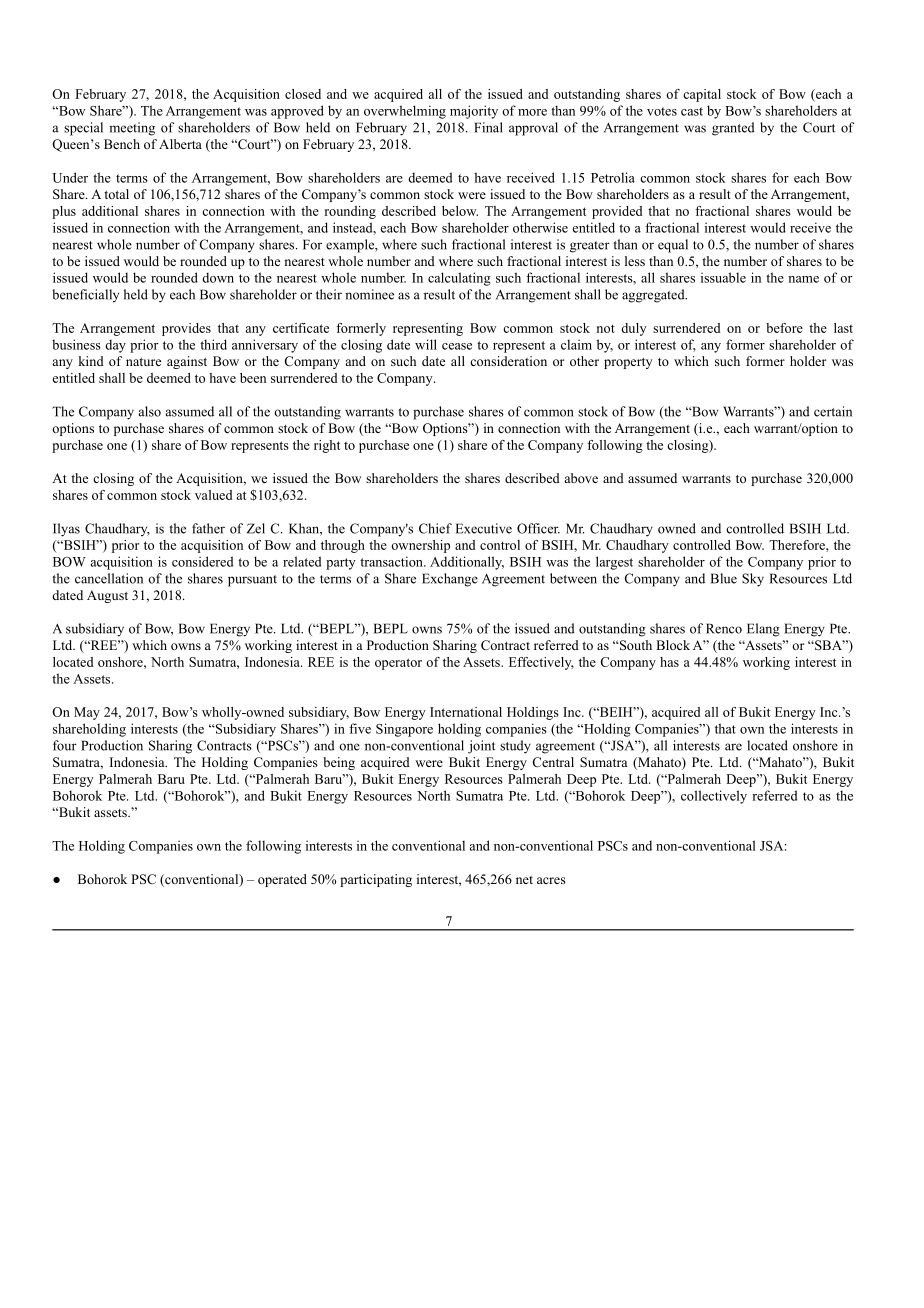 This page has width=924, height=1308. Describe the element at coordinates (581, 478) in the page. I see `above` at that location.
